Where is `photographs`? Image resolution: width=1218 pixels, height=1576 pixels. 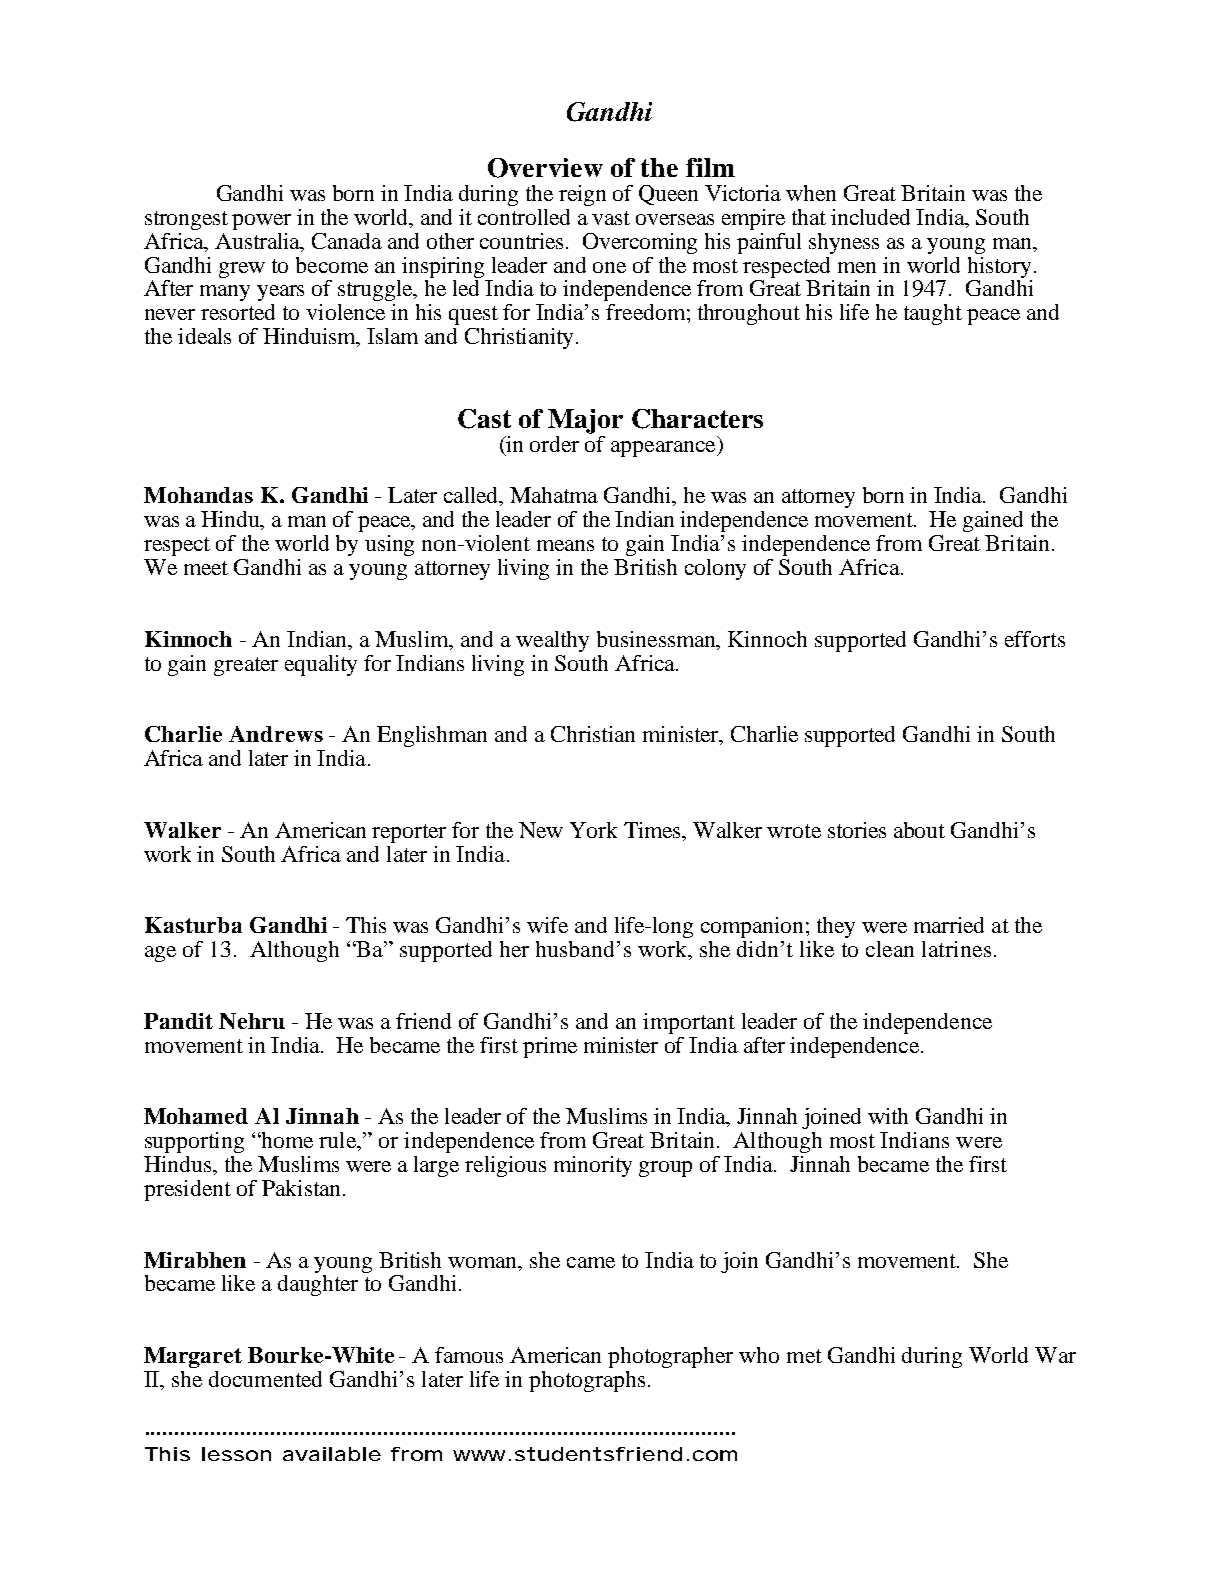 photographs is located at coordinates (587, 1381).
